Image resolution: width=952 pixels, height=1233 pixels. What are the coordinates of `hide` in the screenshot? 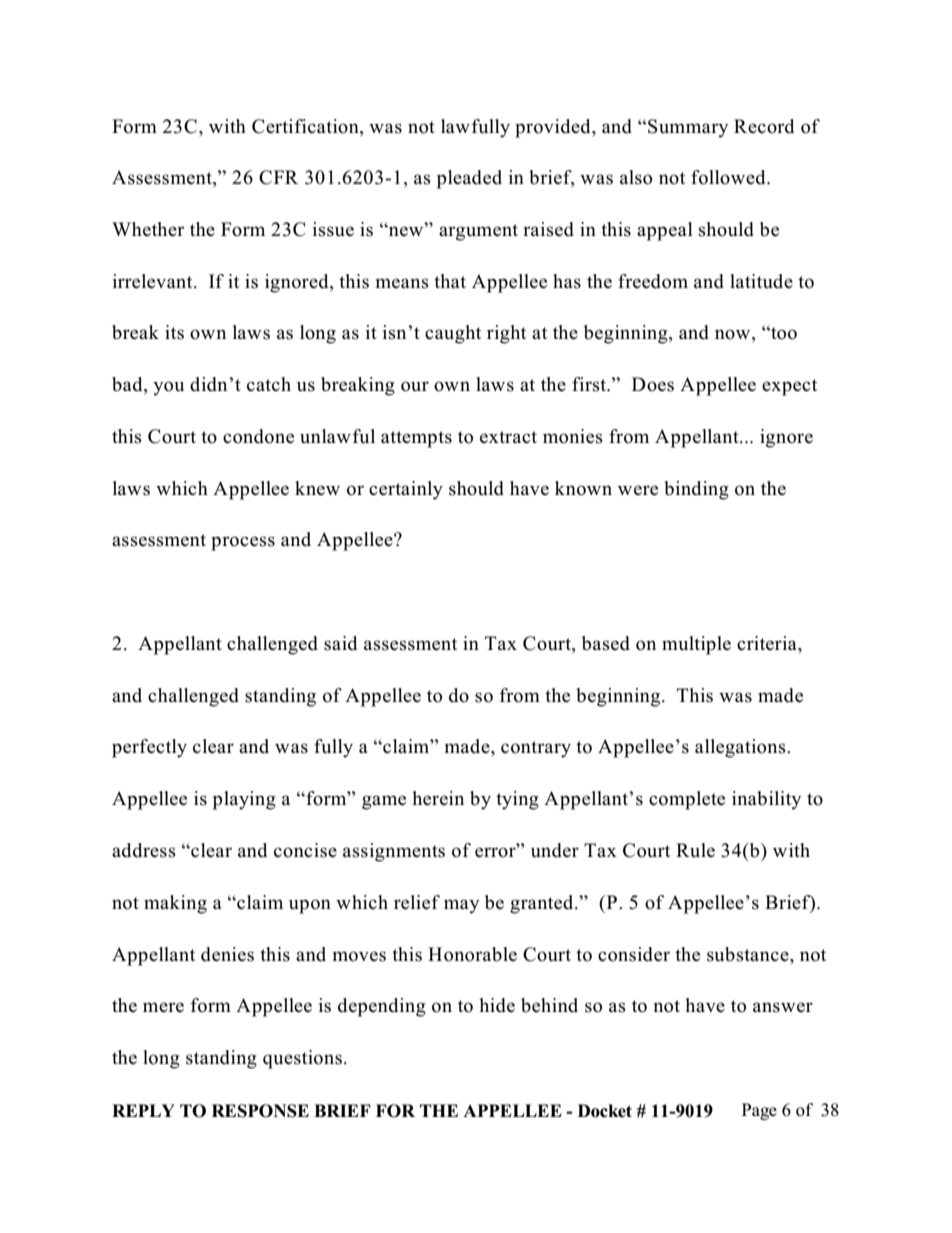 It's located at (497, 1005).
